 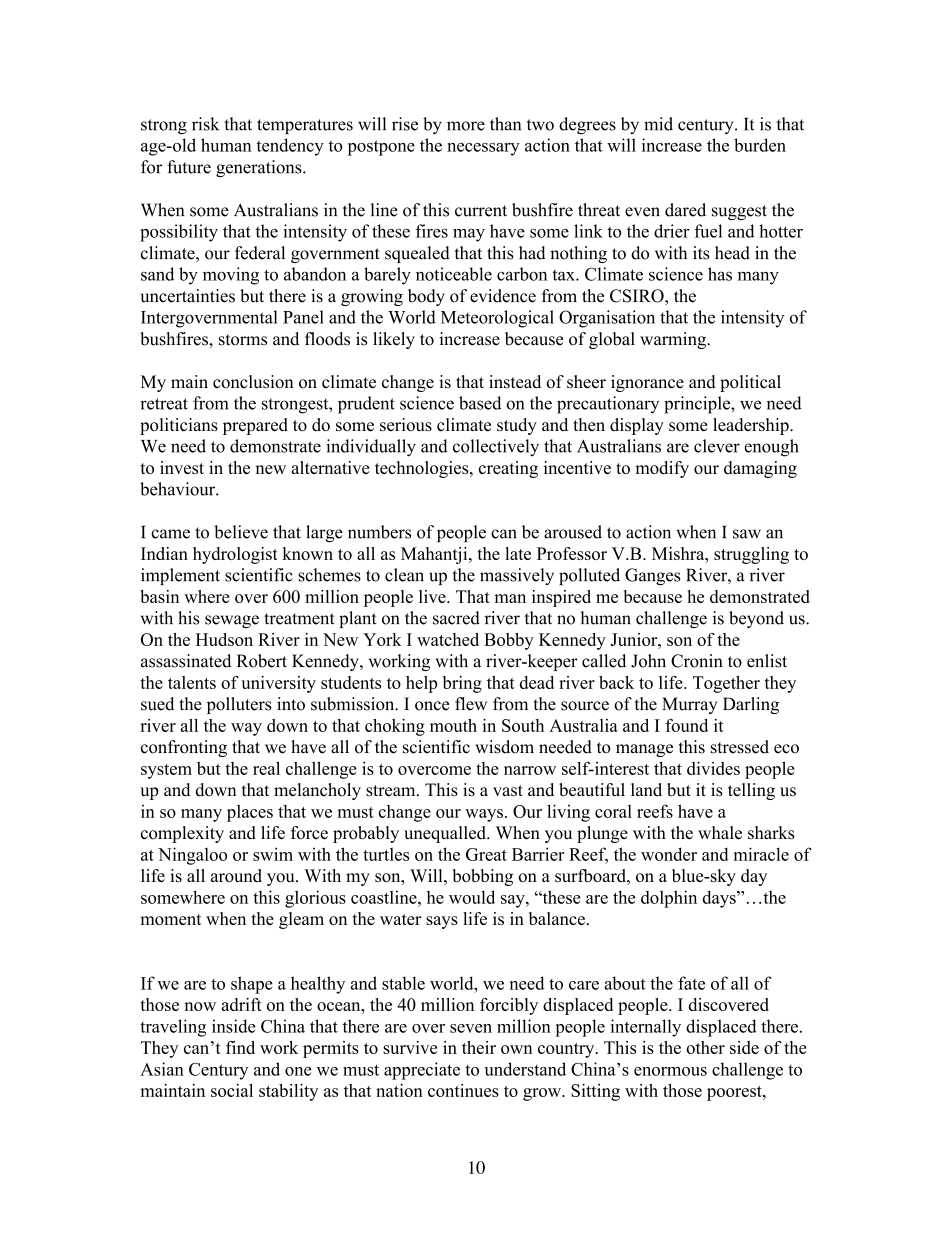 What do you see at coordinates (717, 446) in the screenshot?
I see `clever` at bounding box center [717, 446].
